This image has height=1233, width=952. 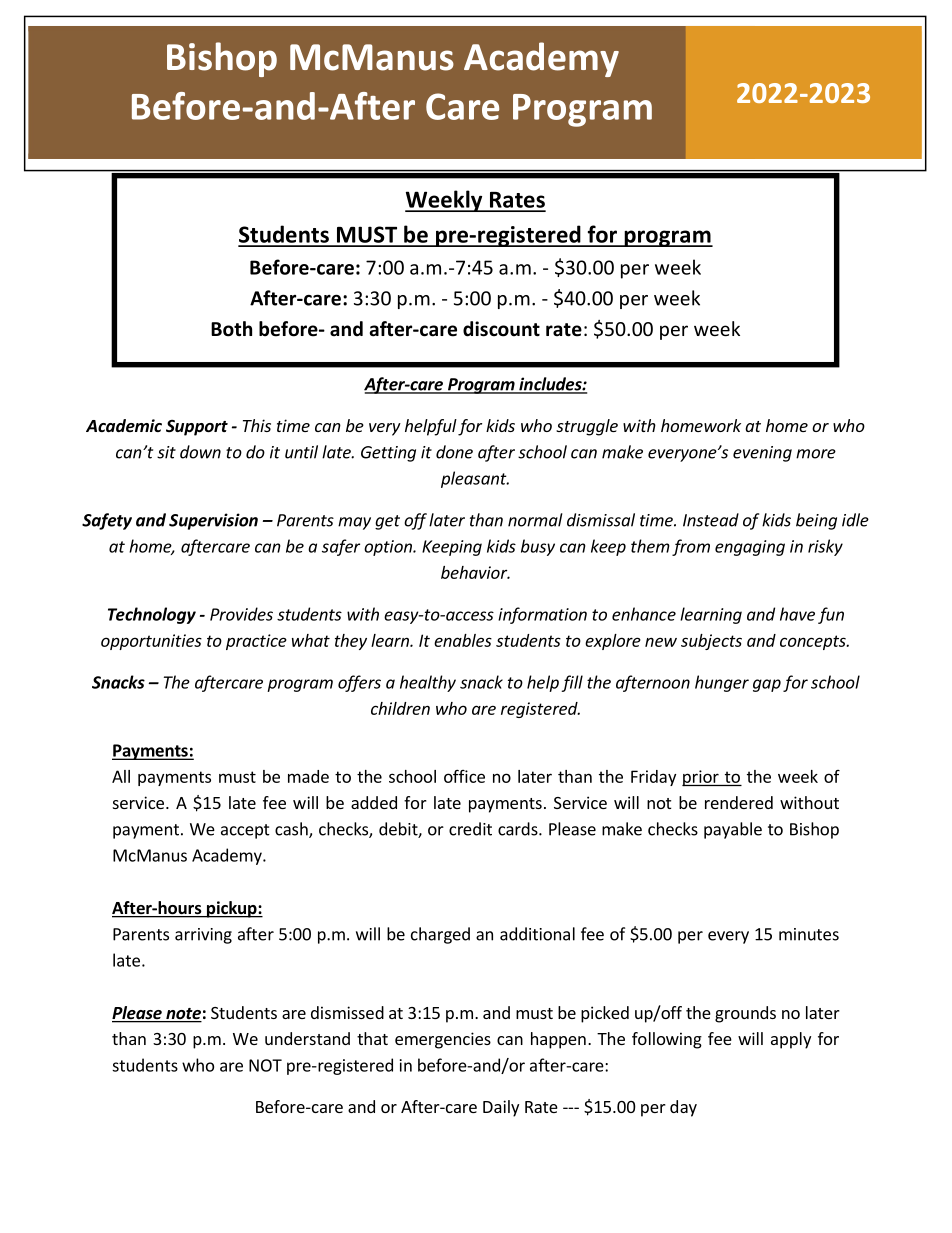 What do you see at coordinates (400, 708) in the image?
I see `children` at bounding box center [400, 708].
